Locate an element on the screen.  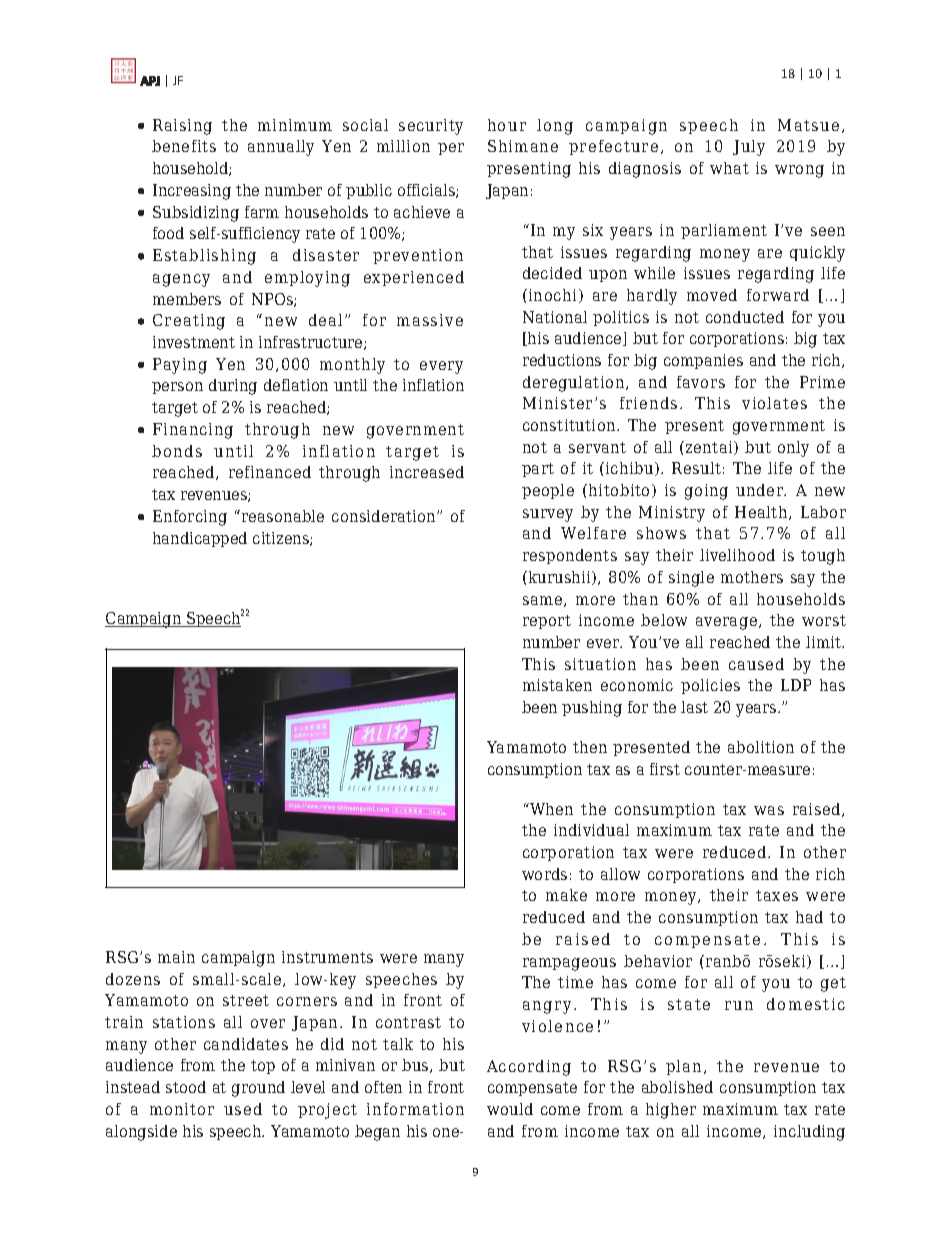
was is located at coordinates (769, 810).
